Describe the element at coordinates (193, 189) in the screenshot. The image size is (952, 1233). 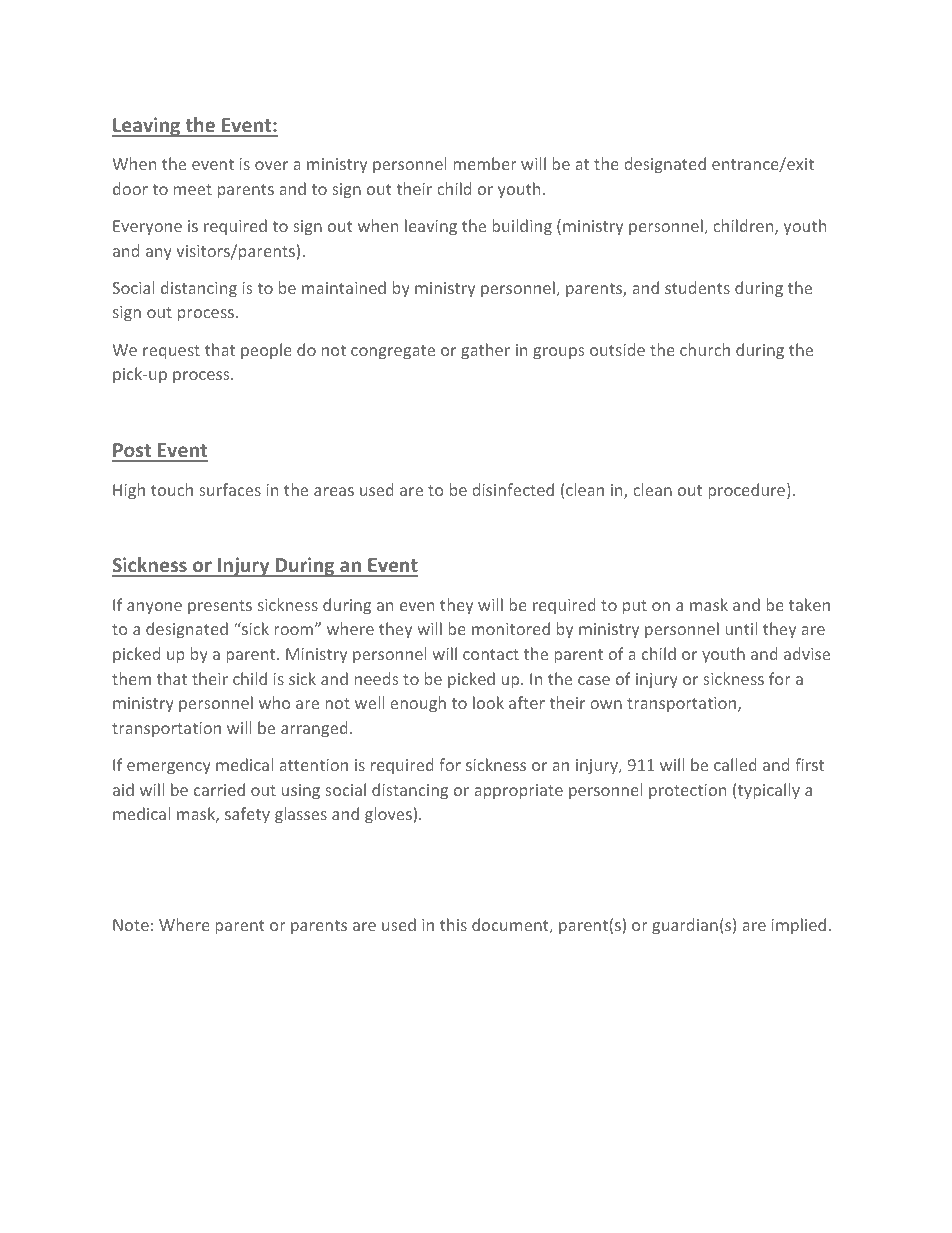
I see `meet` at that location.
